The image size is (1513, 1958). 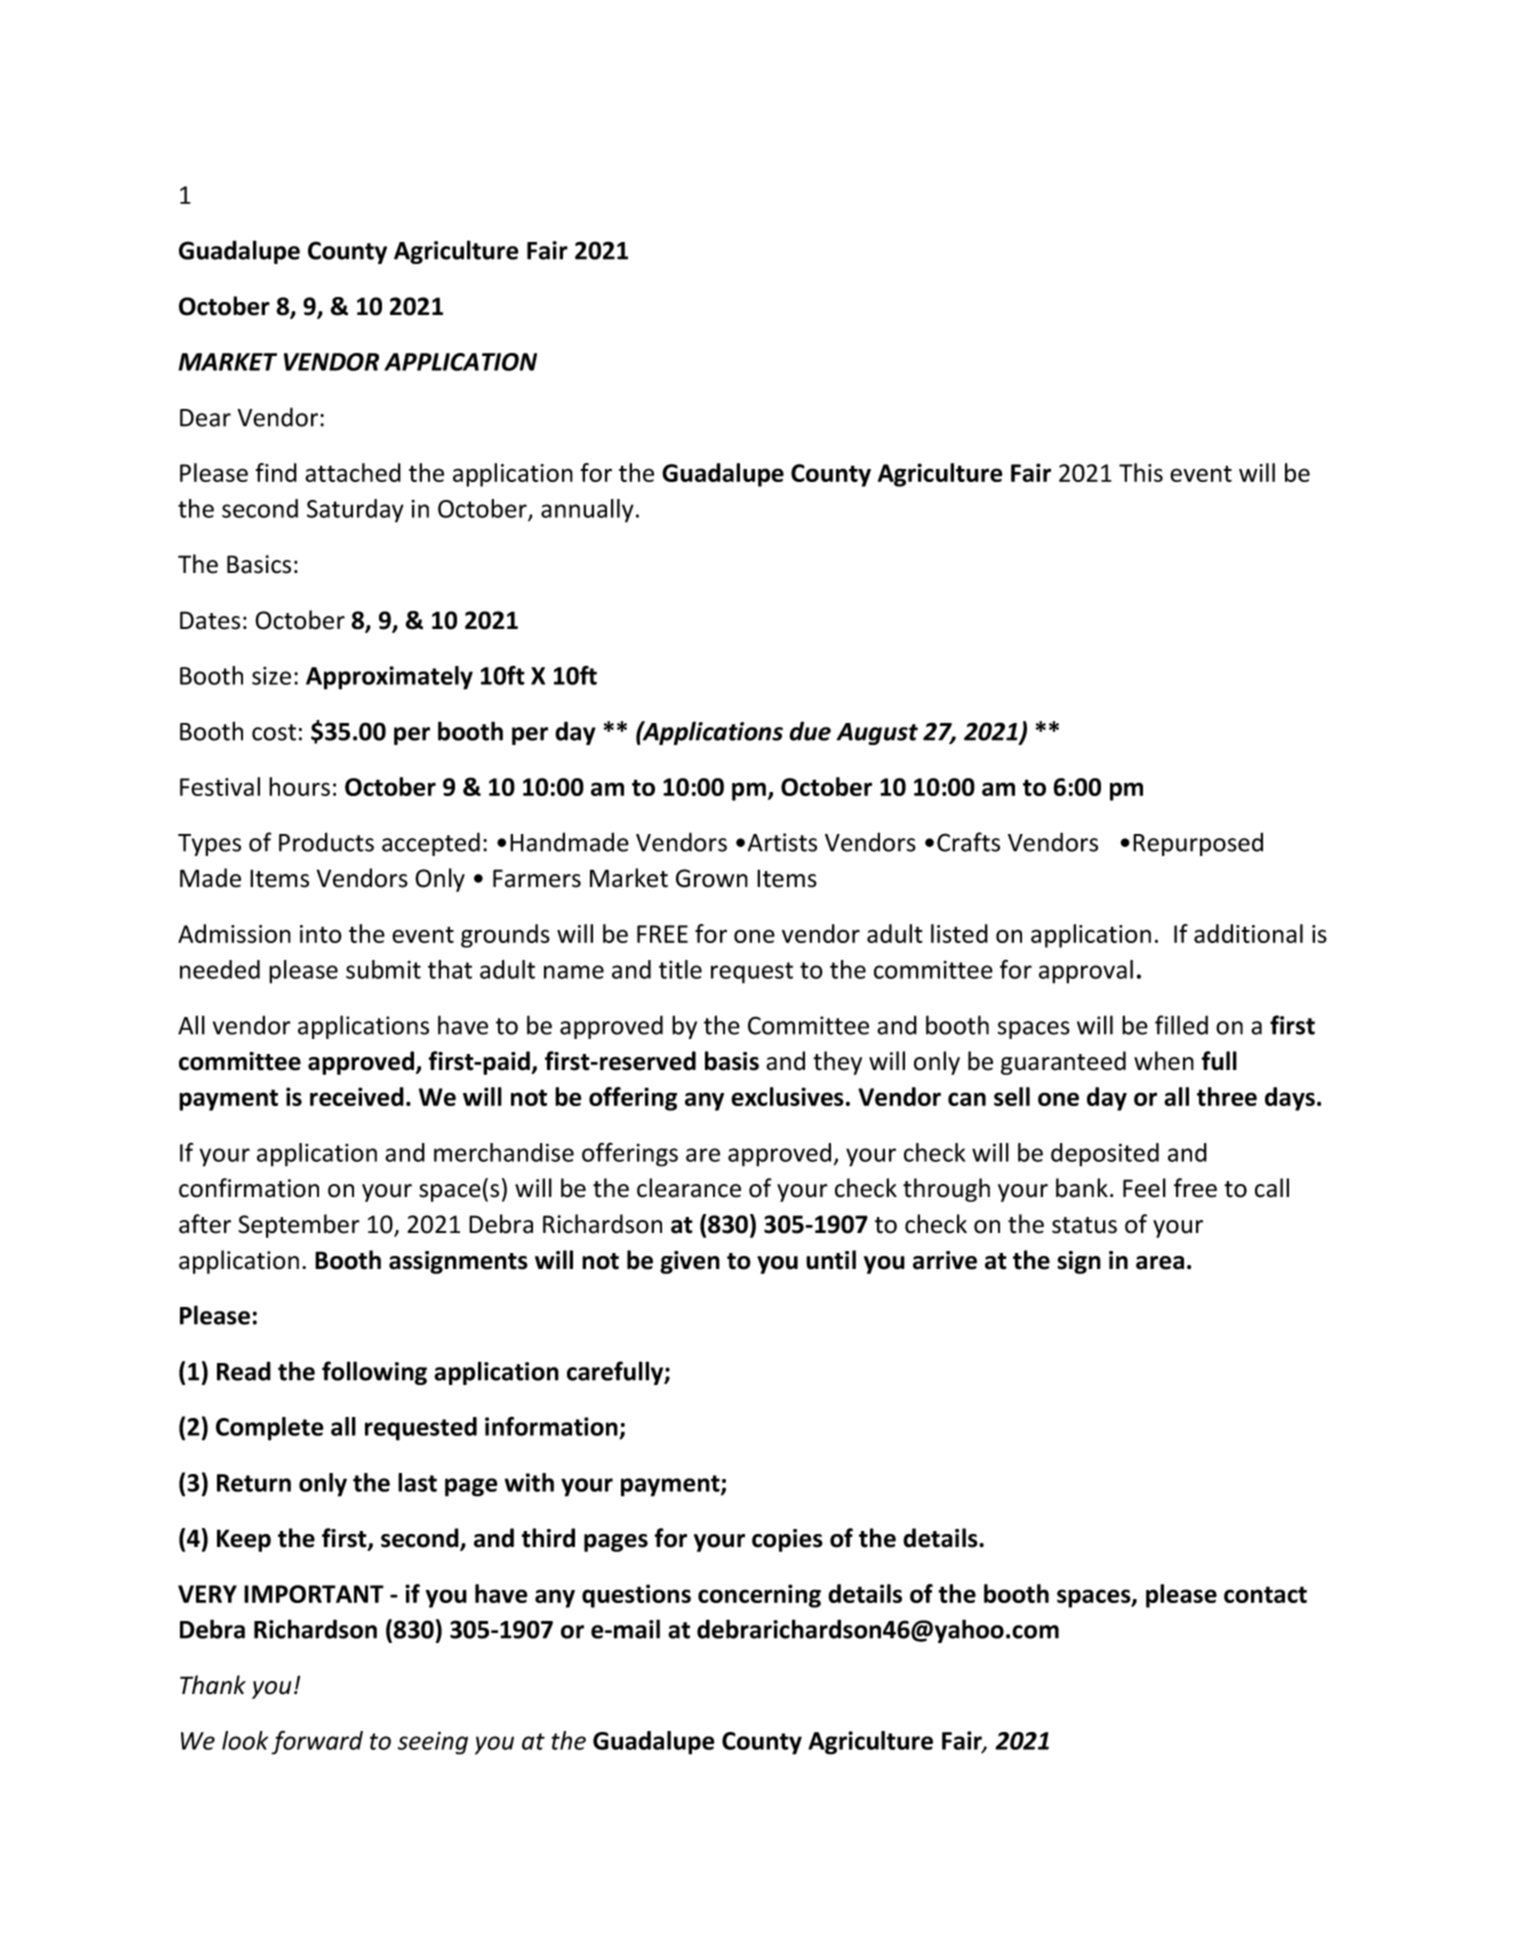 I want to click on This, so click(x=1141, y=472).
